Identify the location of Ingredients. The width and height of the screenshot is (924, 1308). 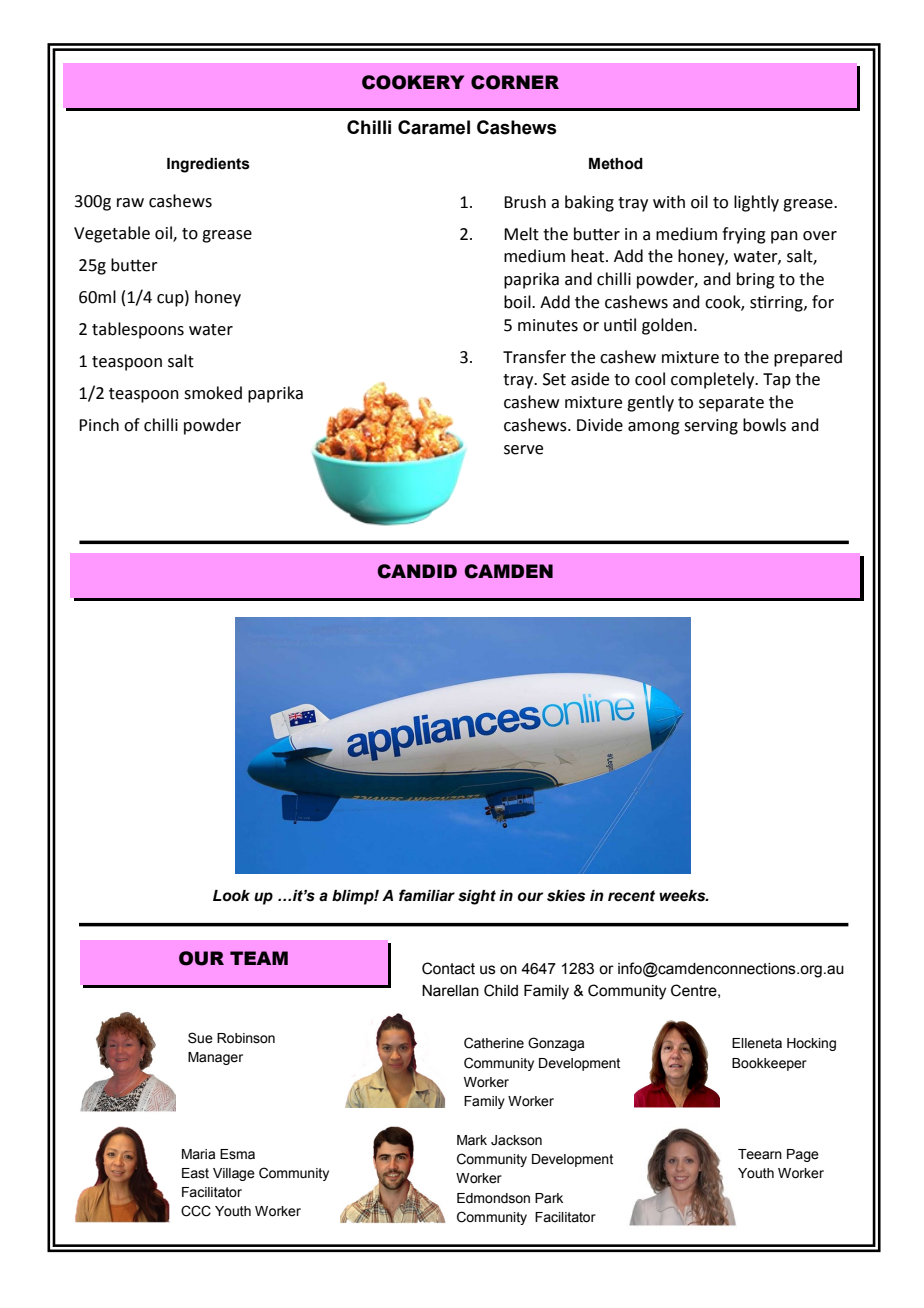
(208, 165).
